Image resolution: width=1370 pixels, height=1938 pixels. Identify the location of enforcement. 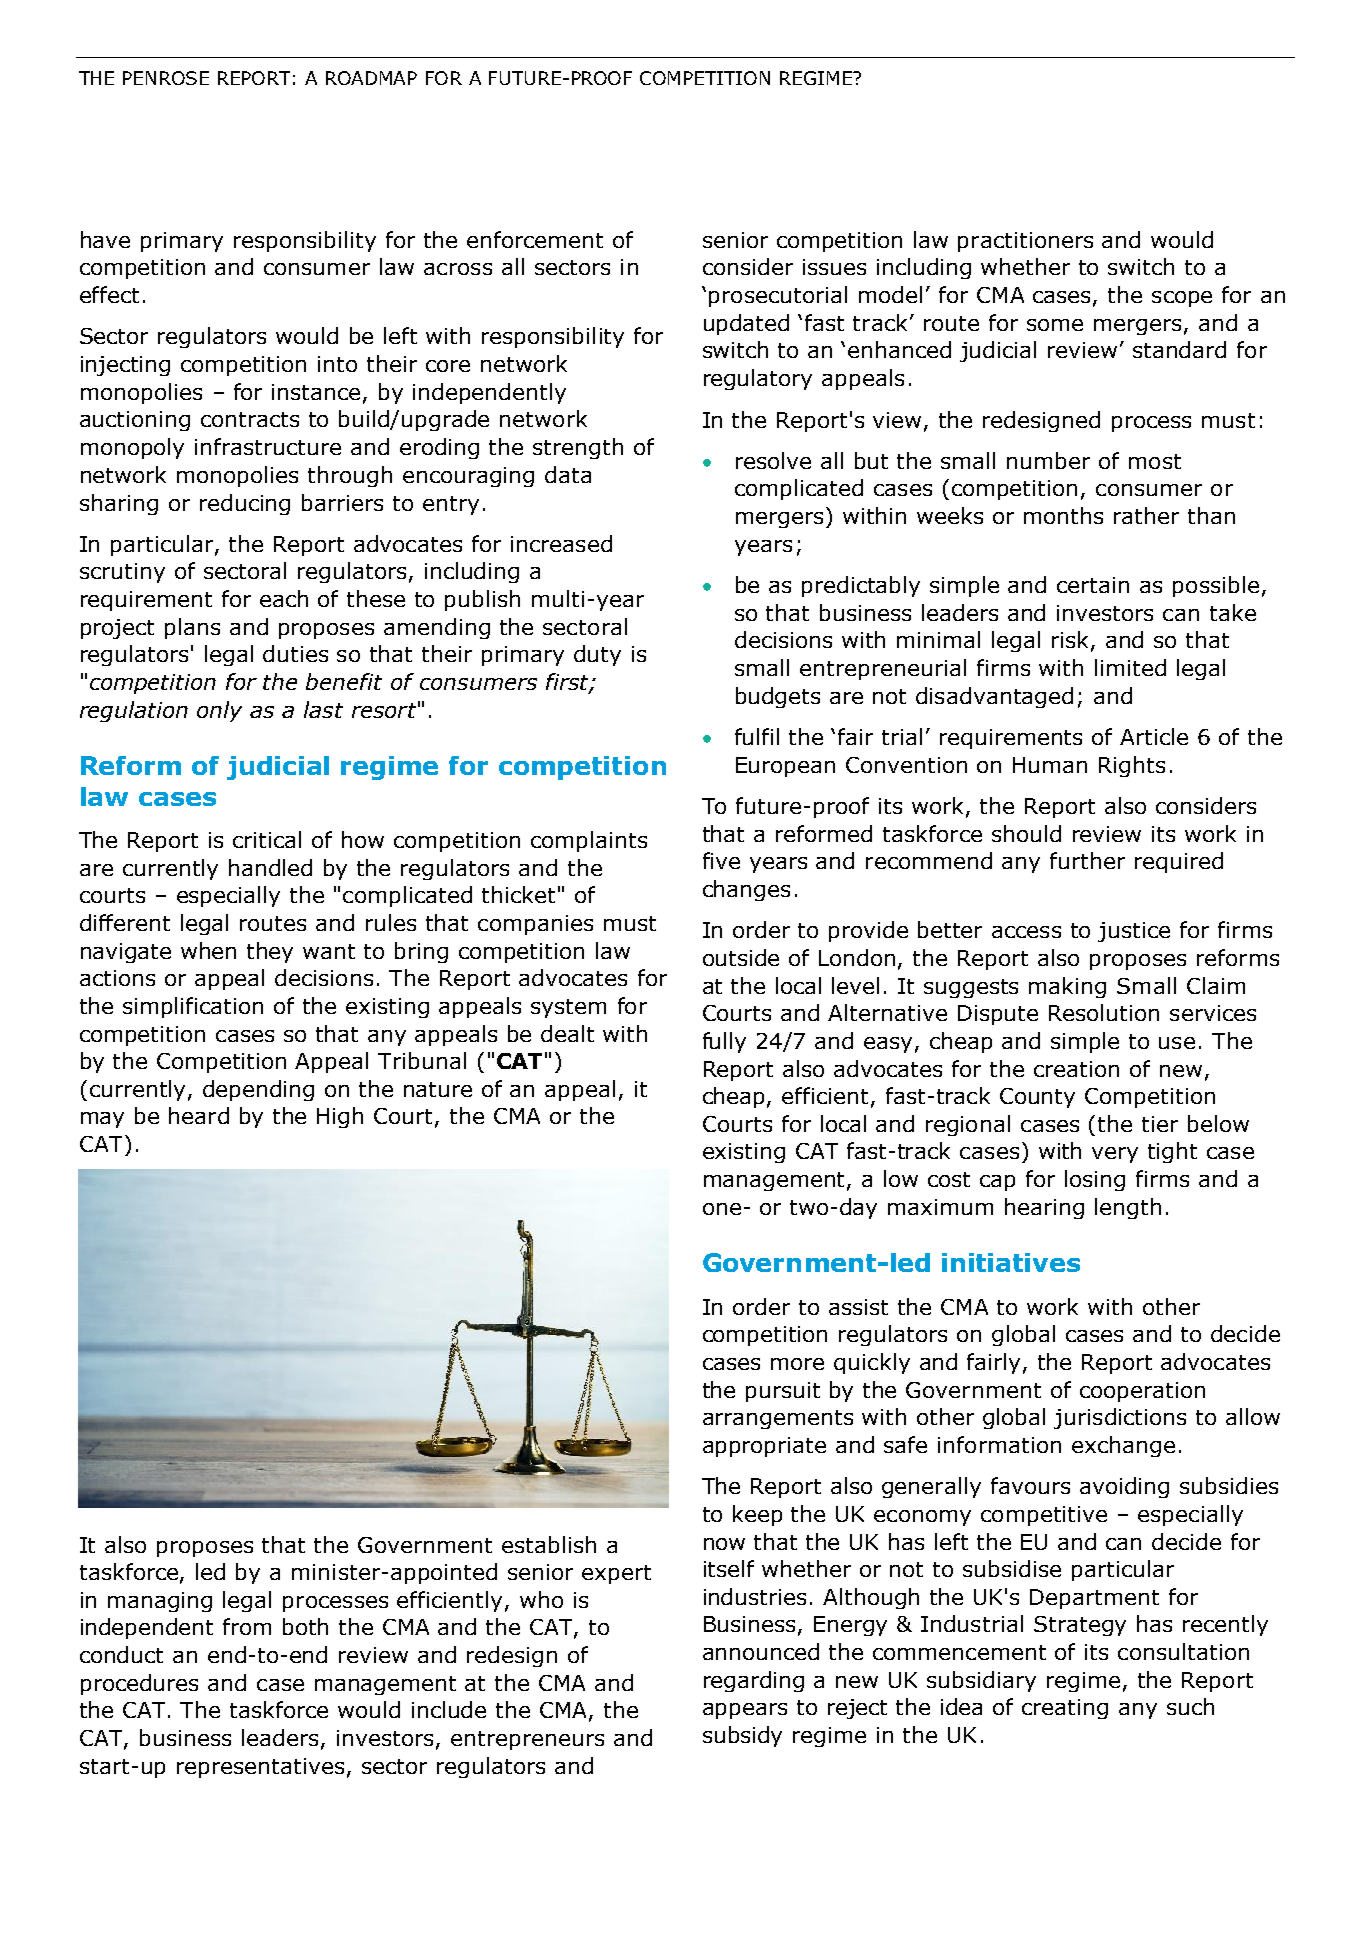
(535, 239).
